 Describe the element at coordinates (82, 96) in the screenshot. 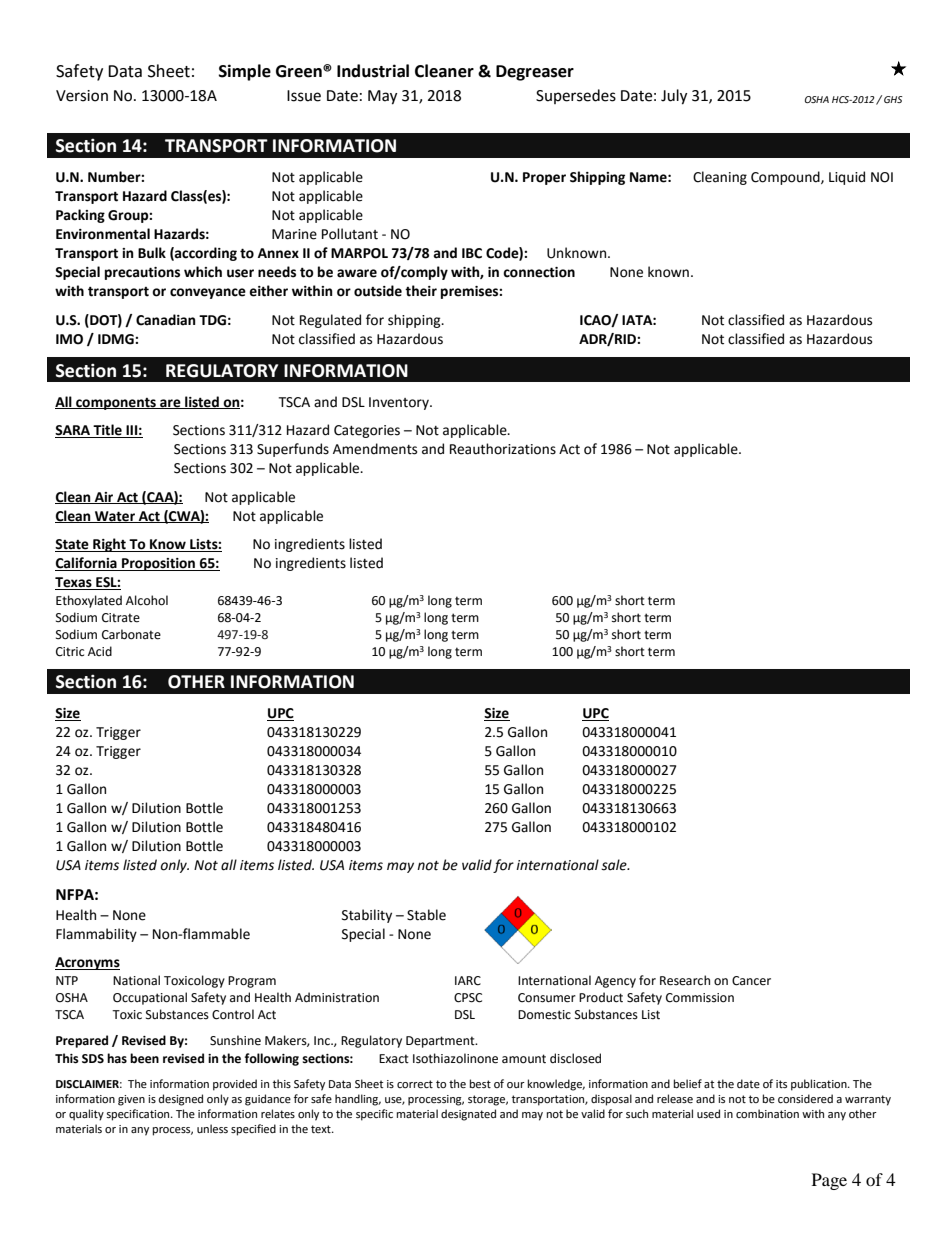

I see `Version` at that location.
